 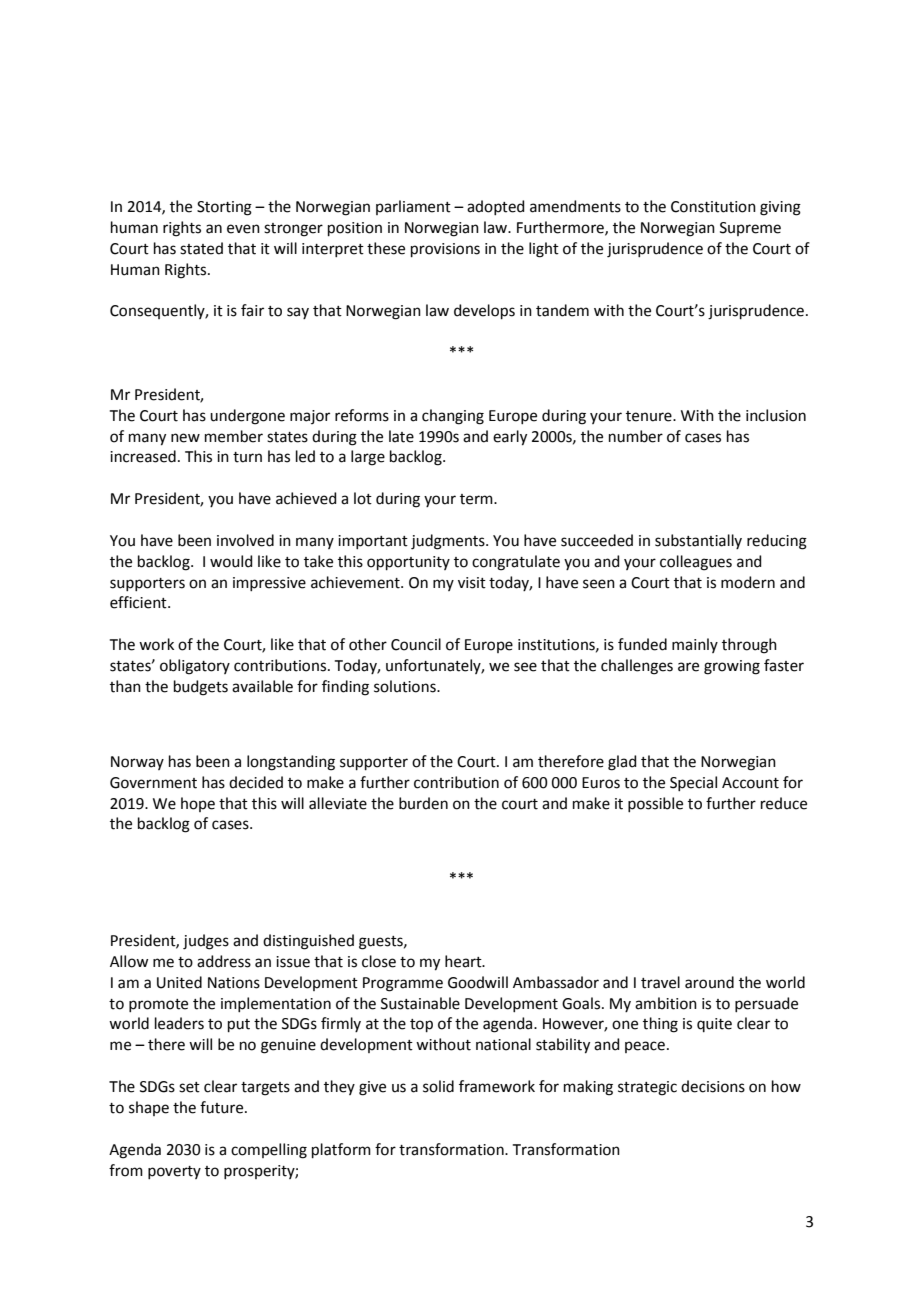 I want to click on hope, so click(x=198, y=804).
